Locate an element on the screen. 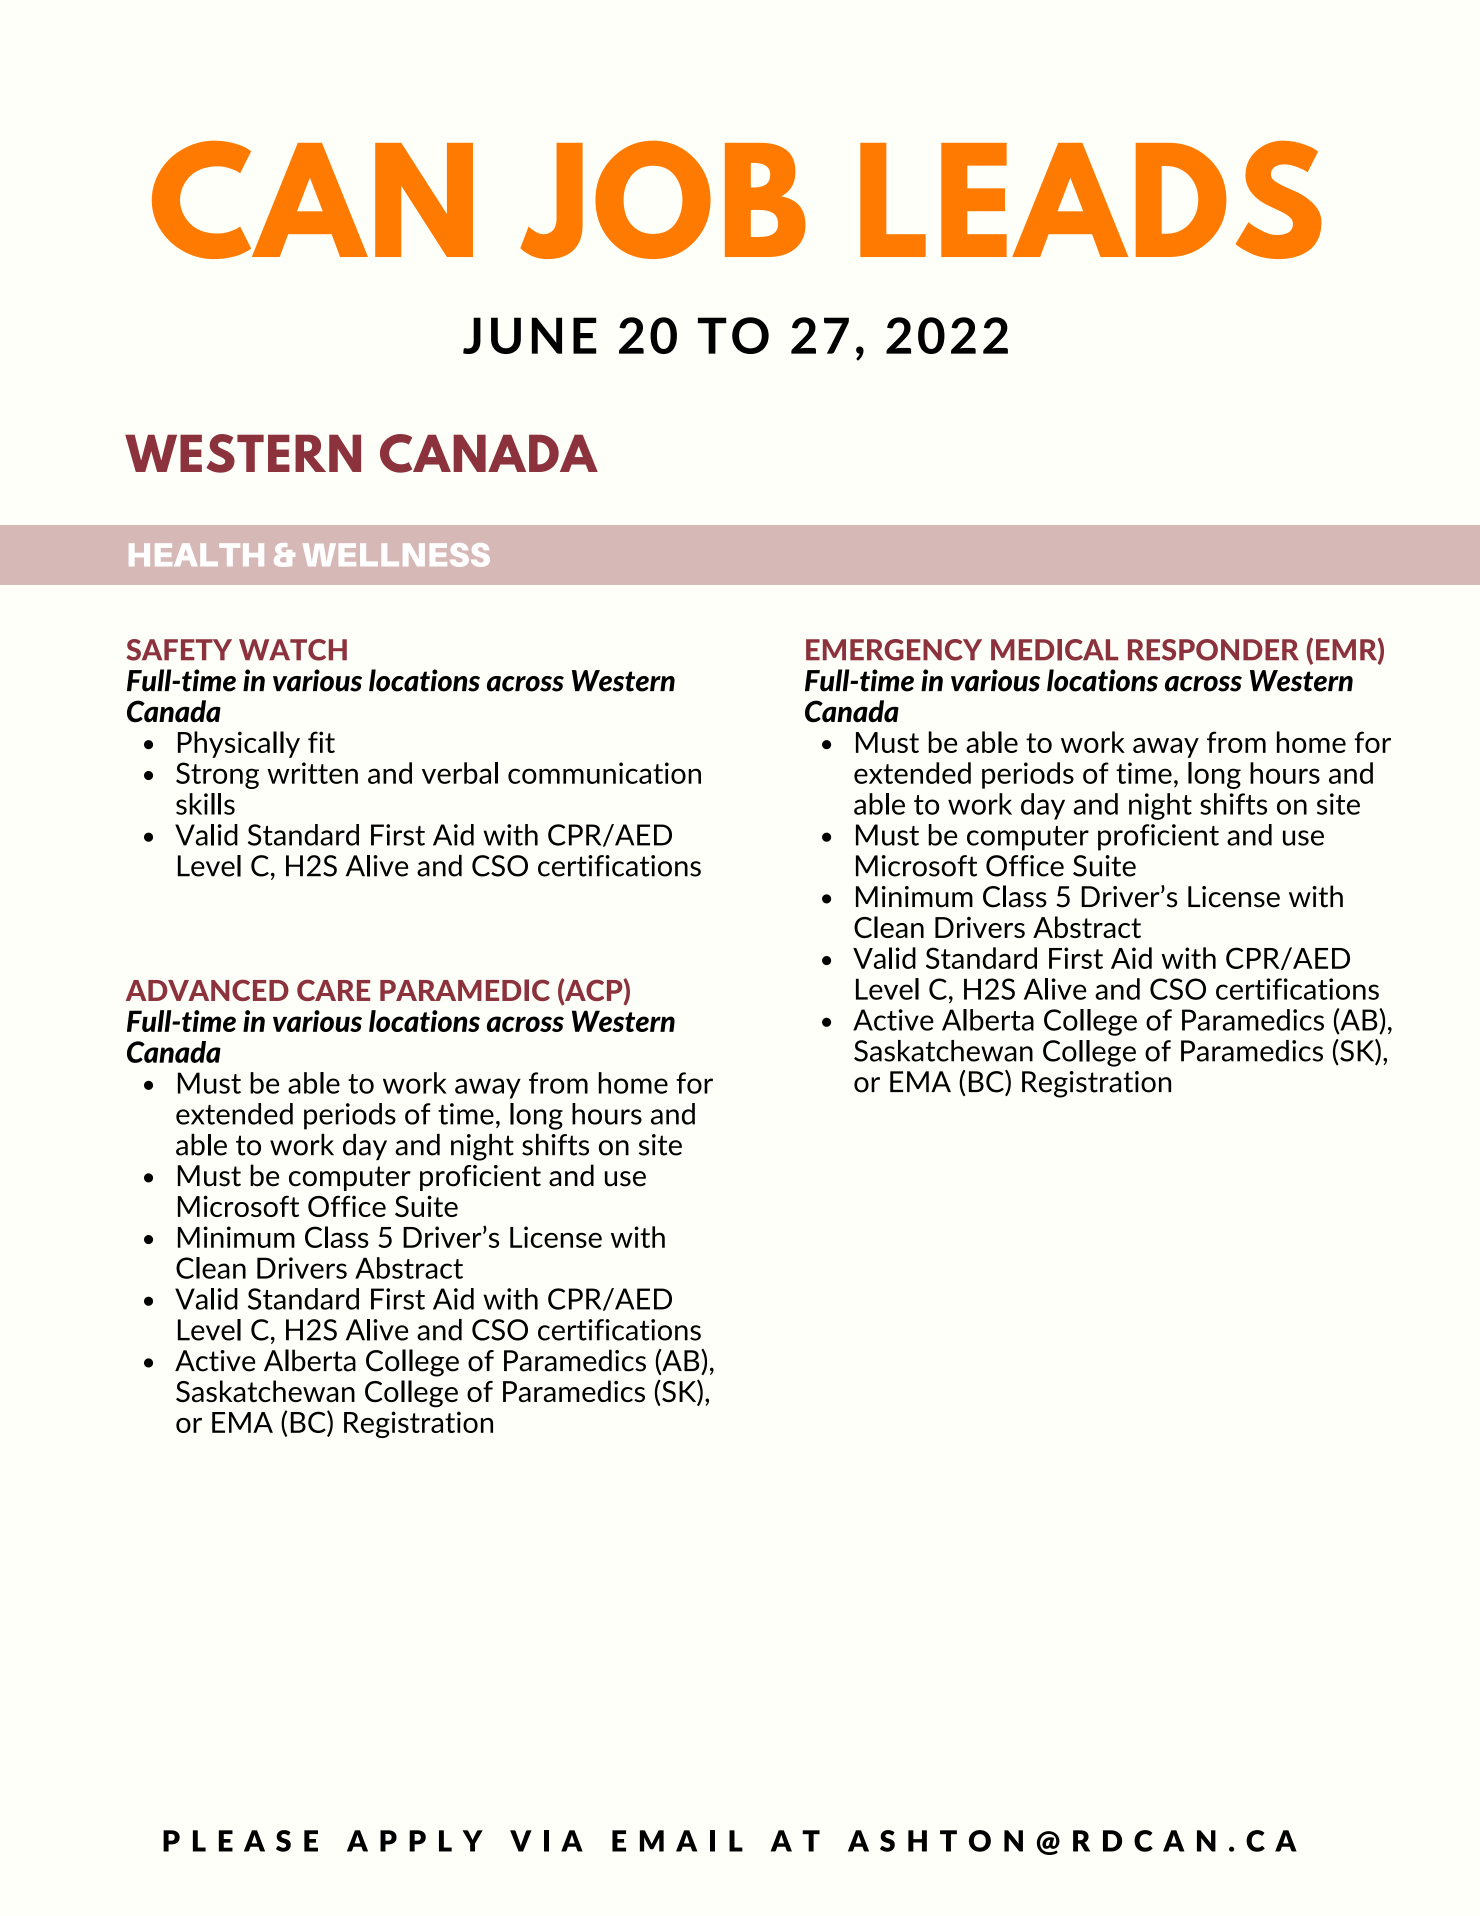 The height and width of the screenshot is (1916, 1480). CARE is located at coordinates (333, 990).
